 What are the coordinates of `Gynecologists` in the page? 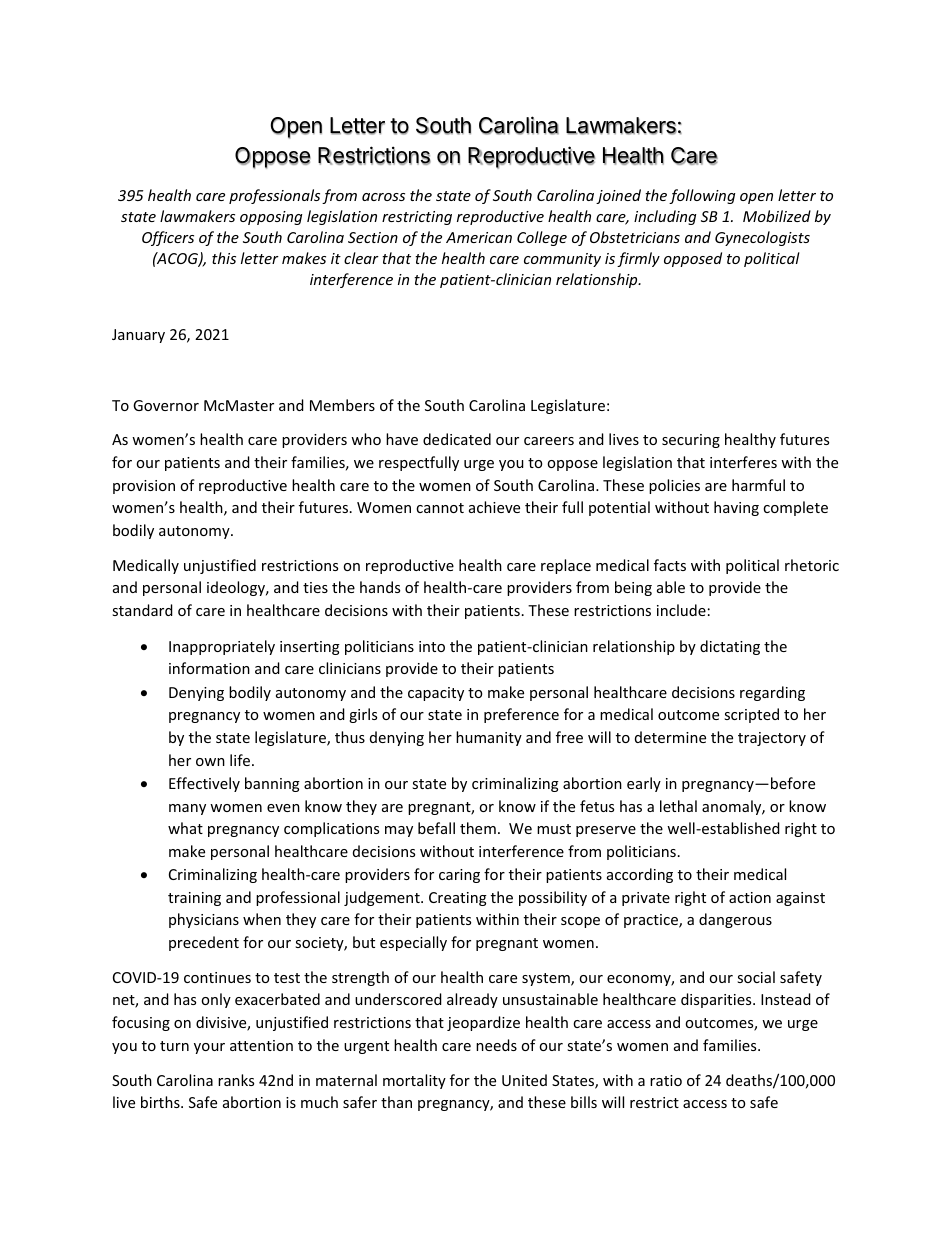 It's located at (762, 238).
